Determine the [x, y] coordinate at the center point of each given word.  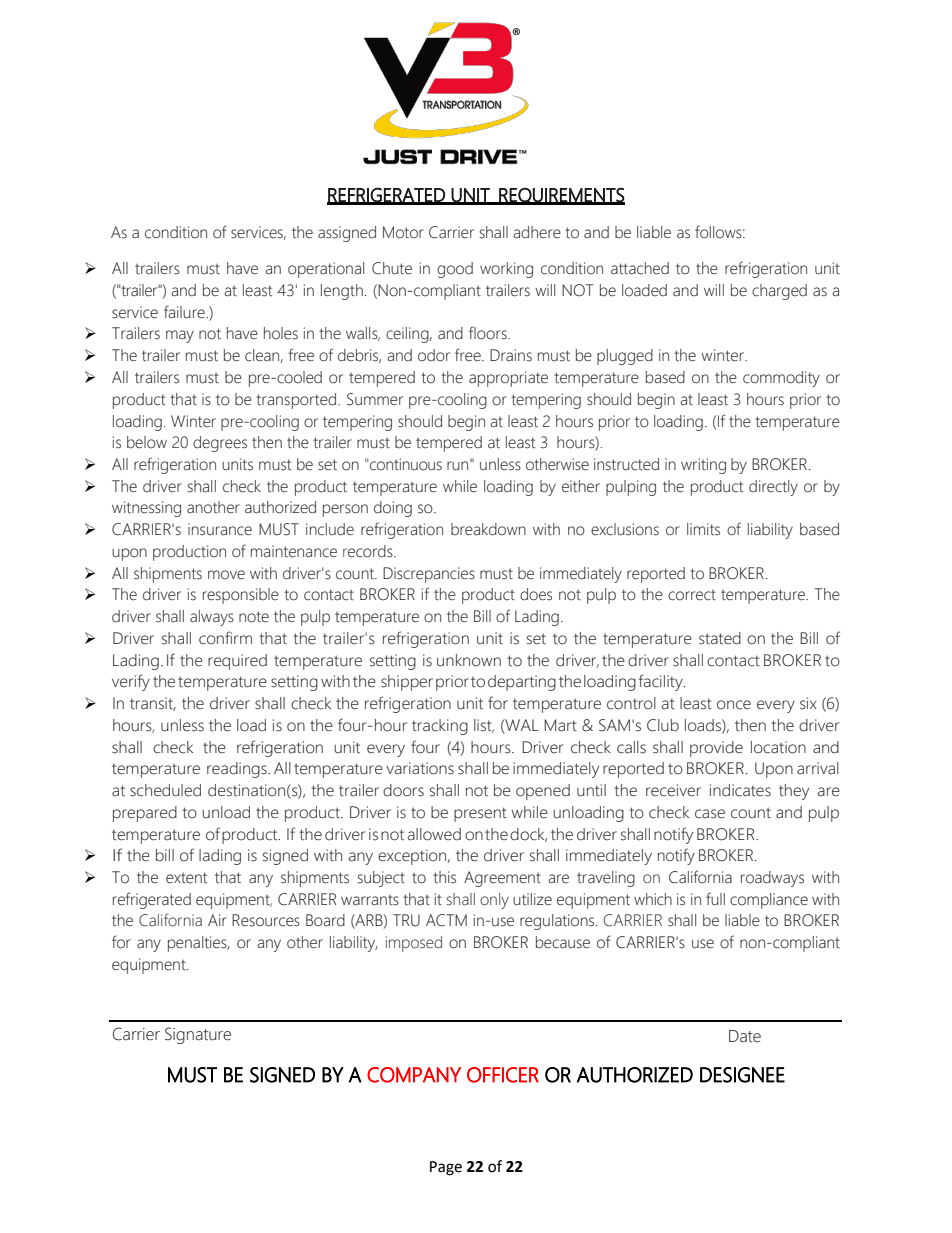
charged [779, 292]
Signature [198, 1035]
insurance [220, 529]
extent [186, 878]
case [710, 814]
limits [703, 529]
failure [185, 312]
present [480, 814]
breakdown [488, 529]
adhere [537, 232]
